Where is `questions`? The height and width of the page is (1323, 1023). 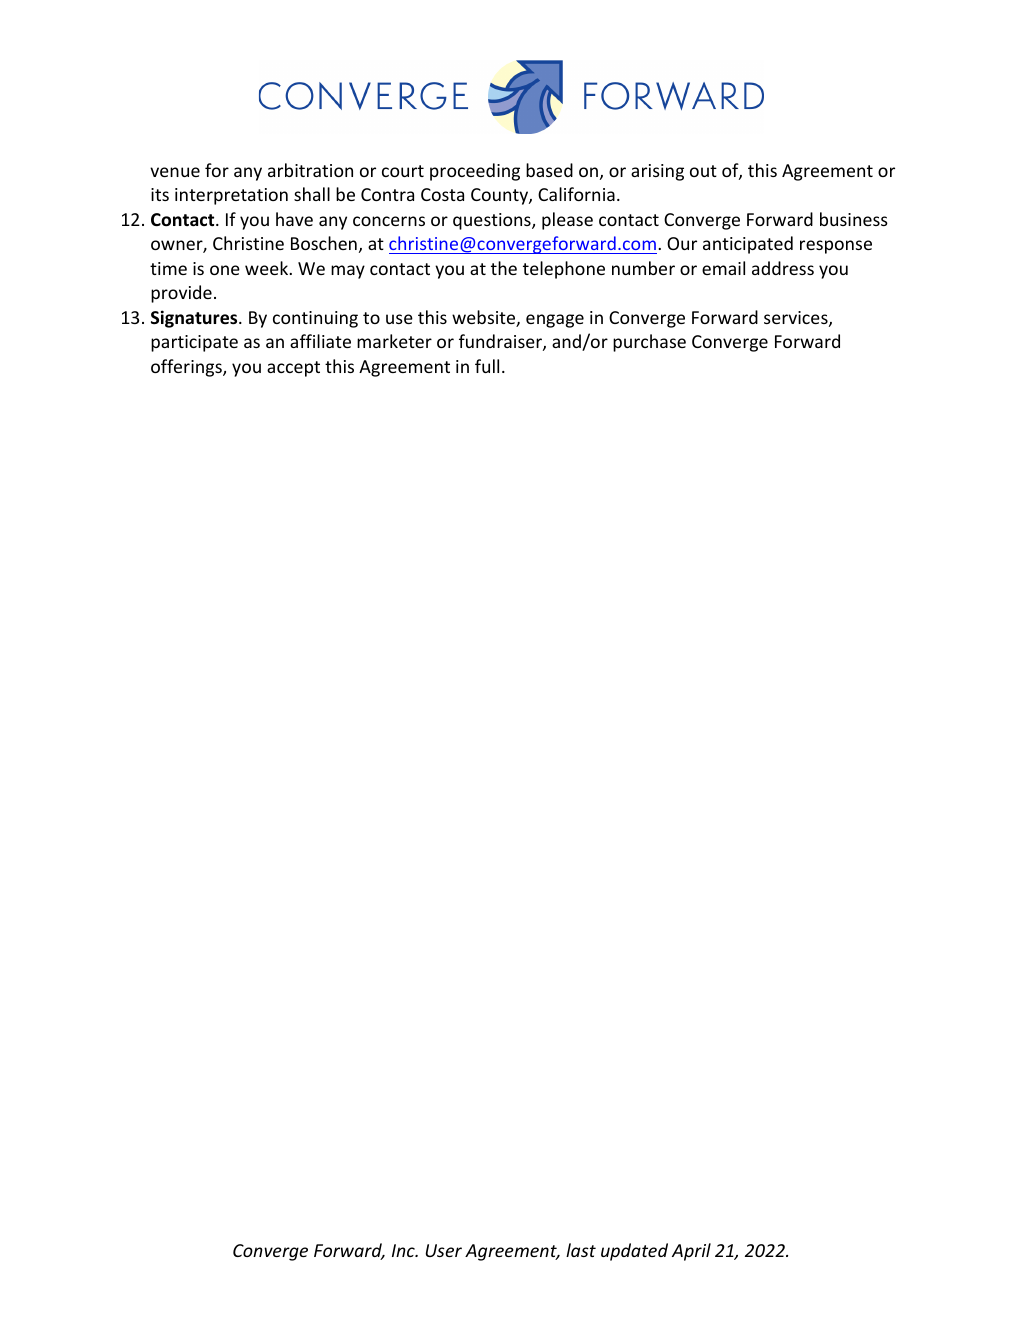 questions is located at coordinates (493, 221).
